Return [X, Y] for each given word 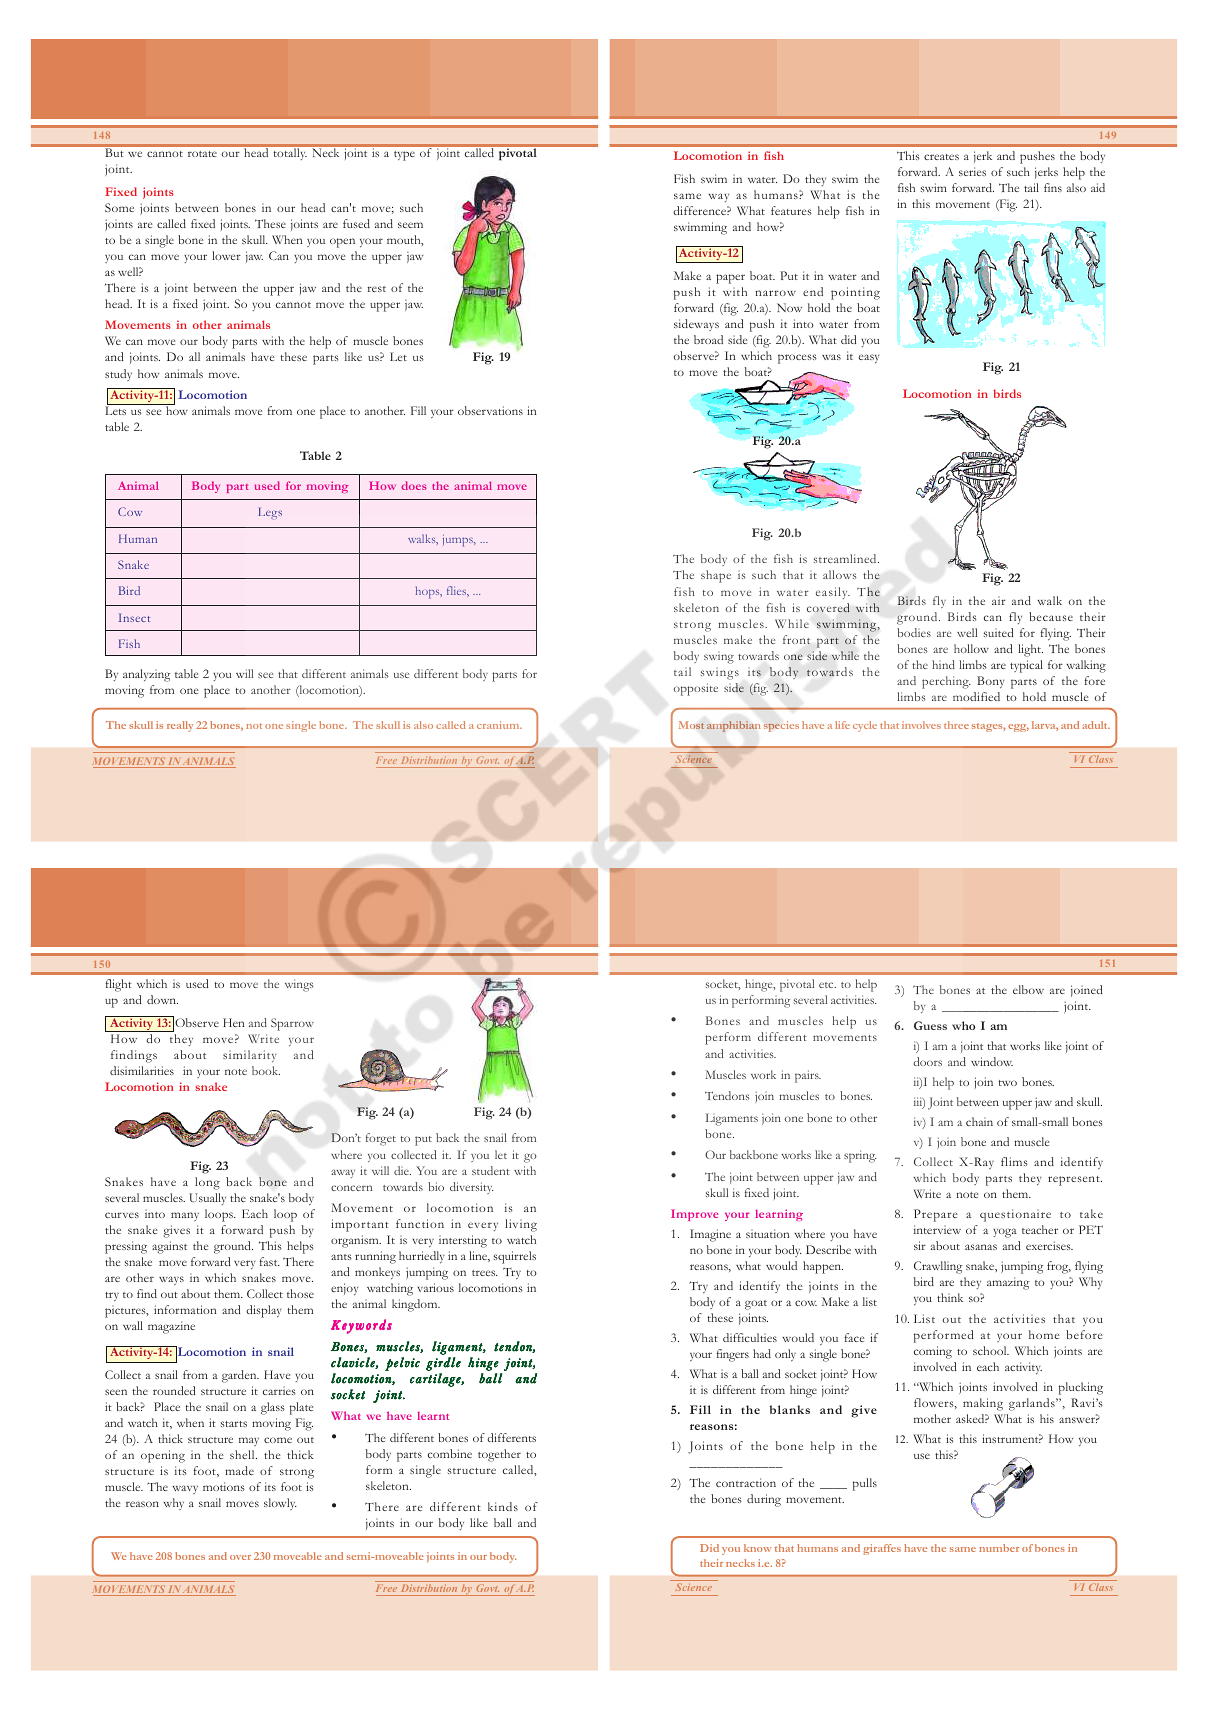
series [972, 171]
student [491, 1170]
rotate [202, 154]
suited [999, 632]
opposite [696, 689]
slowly [280, 1504]
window [992, 1061]
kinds [503, 1506]
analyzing [147, 675]
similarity [249, 1056]
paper [730, 279]
